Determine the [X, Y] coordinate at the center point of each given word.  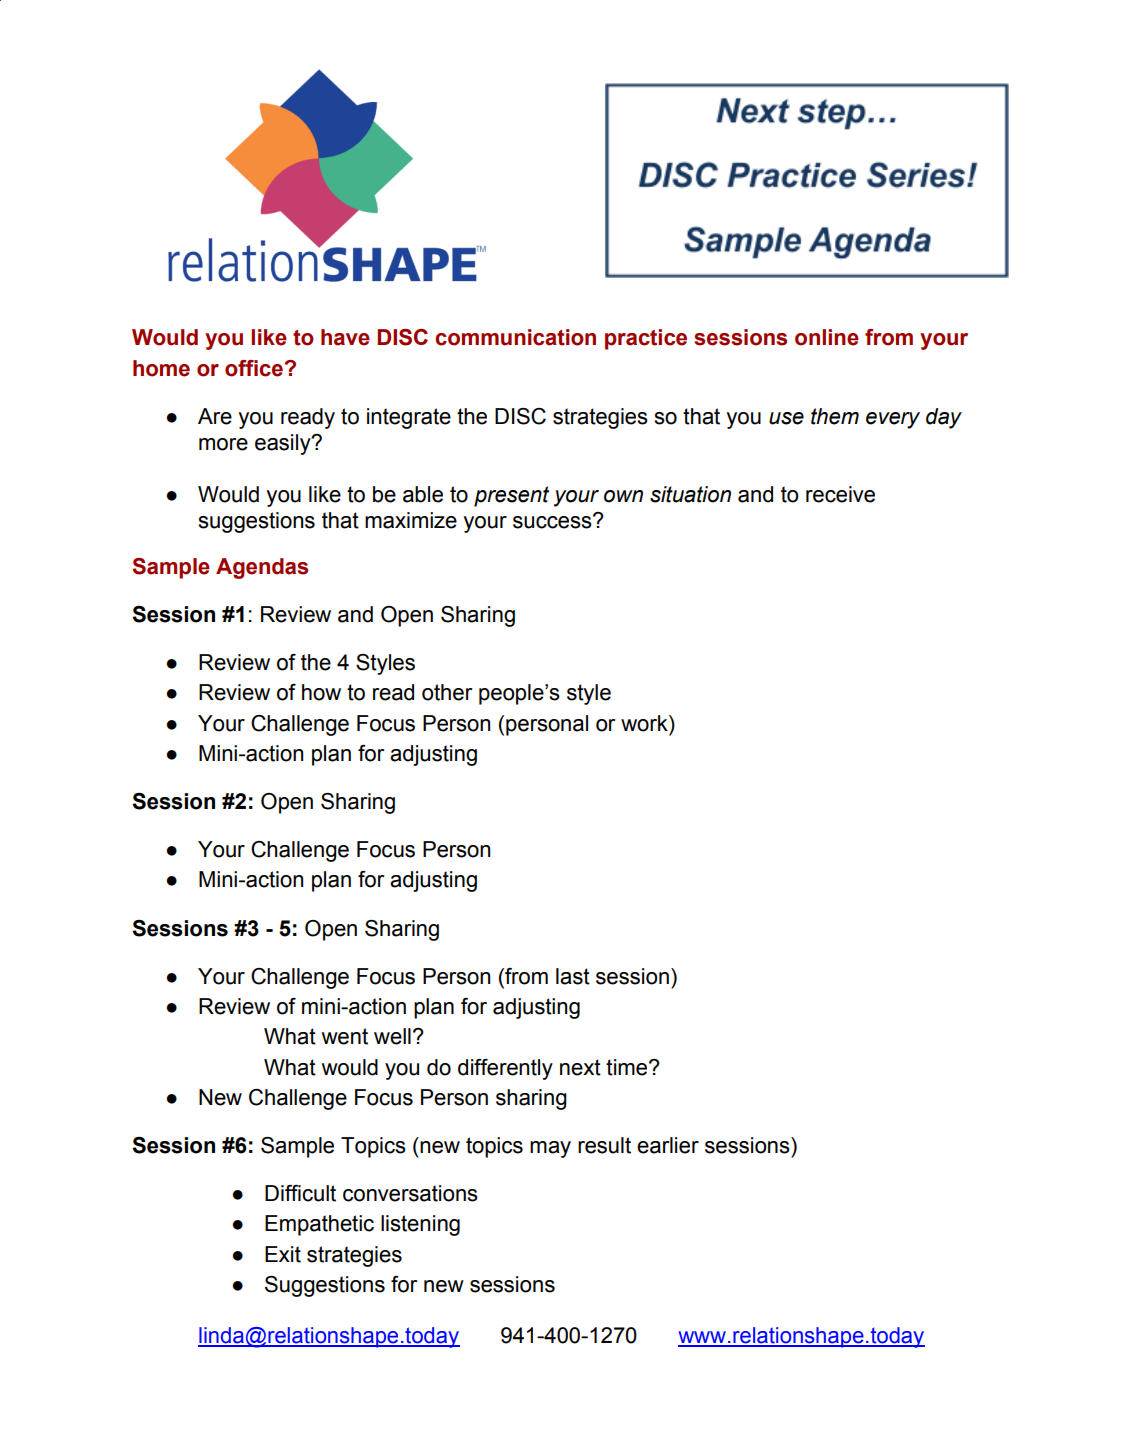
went [345, 1036]
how [321, 692]
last [573, 976]
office [254, 368]
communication [515, 337]
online [827, 337]
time [628, 1067]
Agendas [262, 568]
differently [505, 1069]
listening [420, 1225]
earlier [668, 1145]
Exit [283, 1254]
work [645, 723]
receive [840, 494]
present [511, 496]
